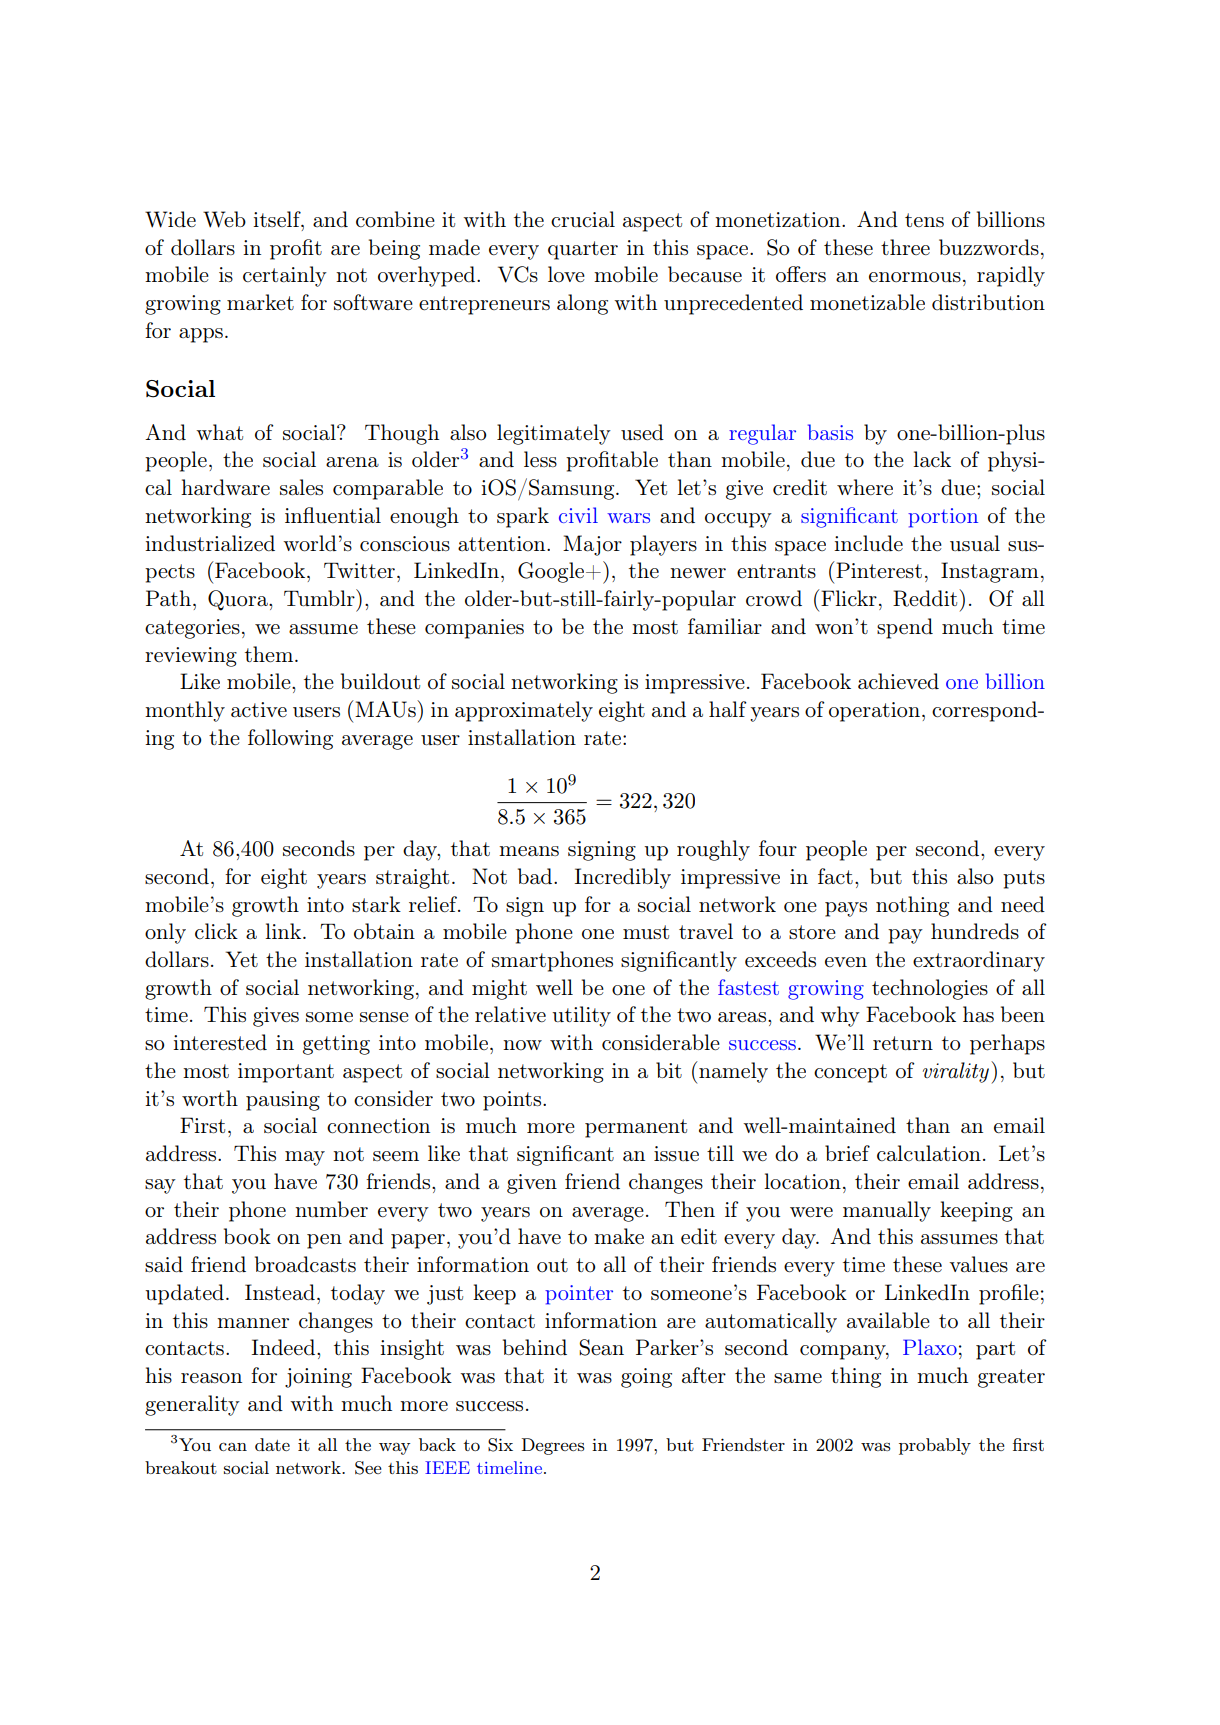 This screenshot has width=1220, height=1725. What do you see at coordinates (592, 545) in the screenshot?
I see `Major` at bounding box center [592, 545].
